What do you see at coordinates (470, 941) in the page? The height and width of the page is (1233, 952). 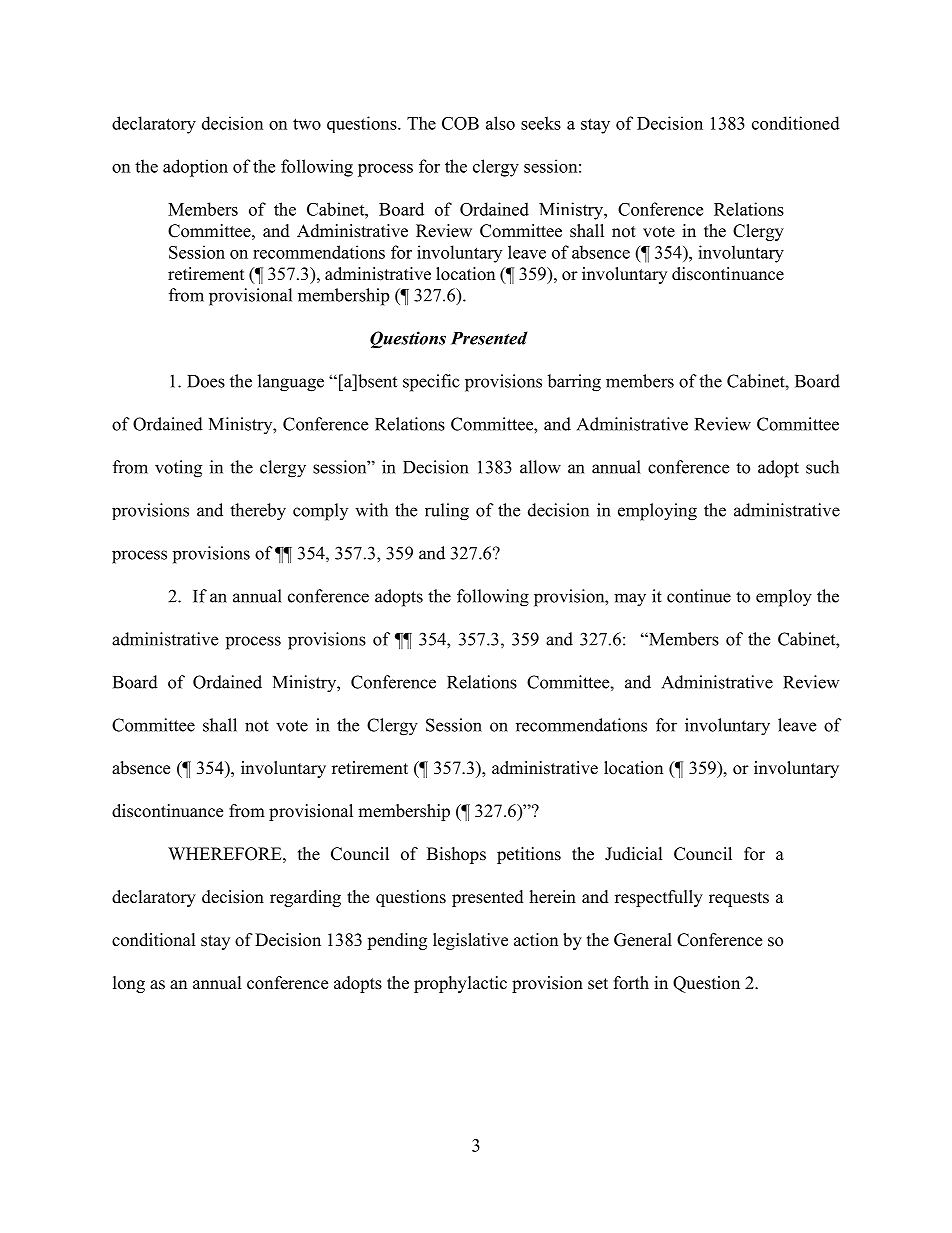 I see `legislative` at bounding box center [470, 941].
